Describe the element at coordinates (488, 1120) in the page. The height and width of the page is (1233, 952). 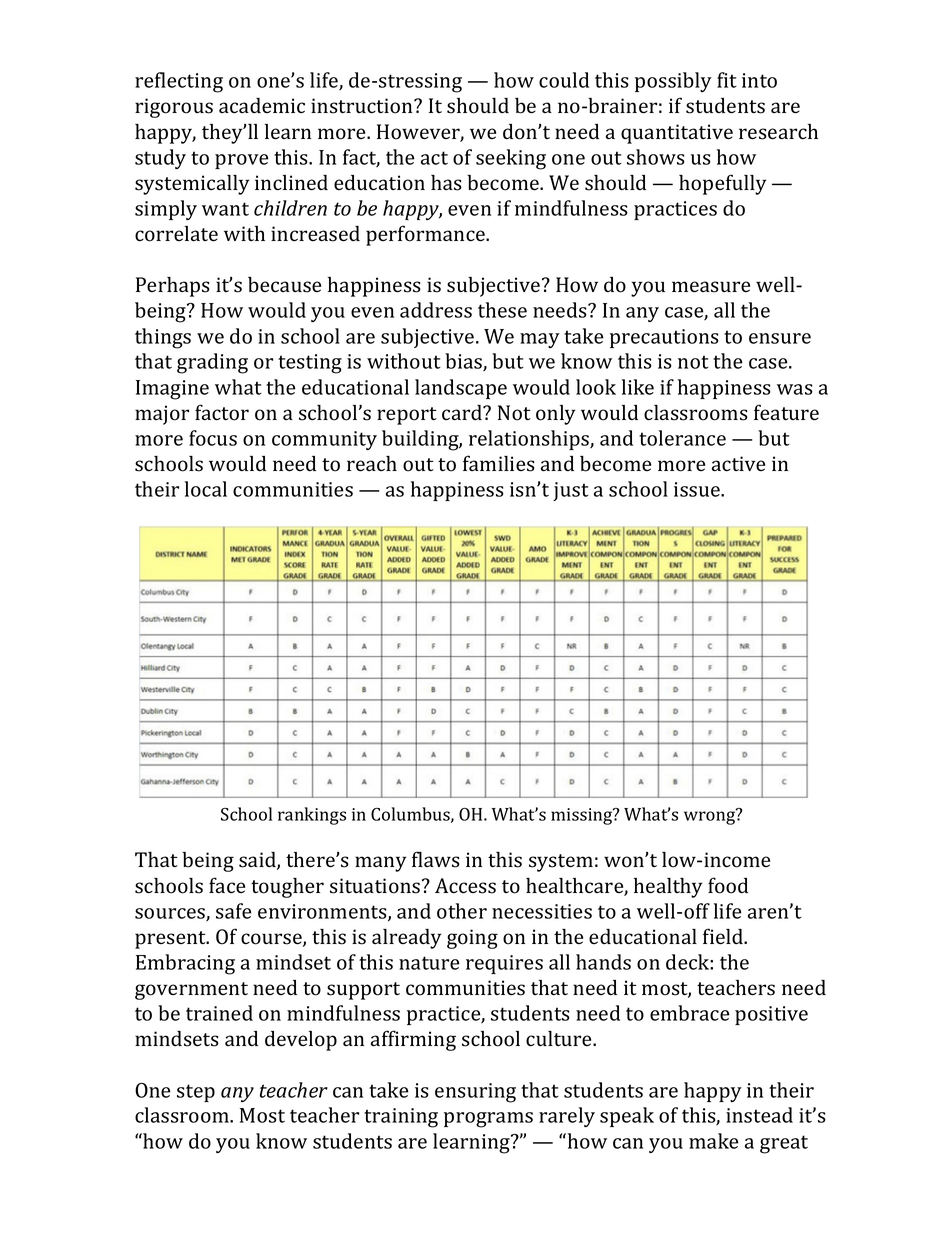
I see `programs` at that location.
